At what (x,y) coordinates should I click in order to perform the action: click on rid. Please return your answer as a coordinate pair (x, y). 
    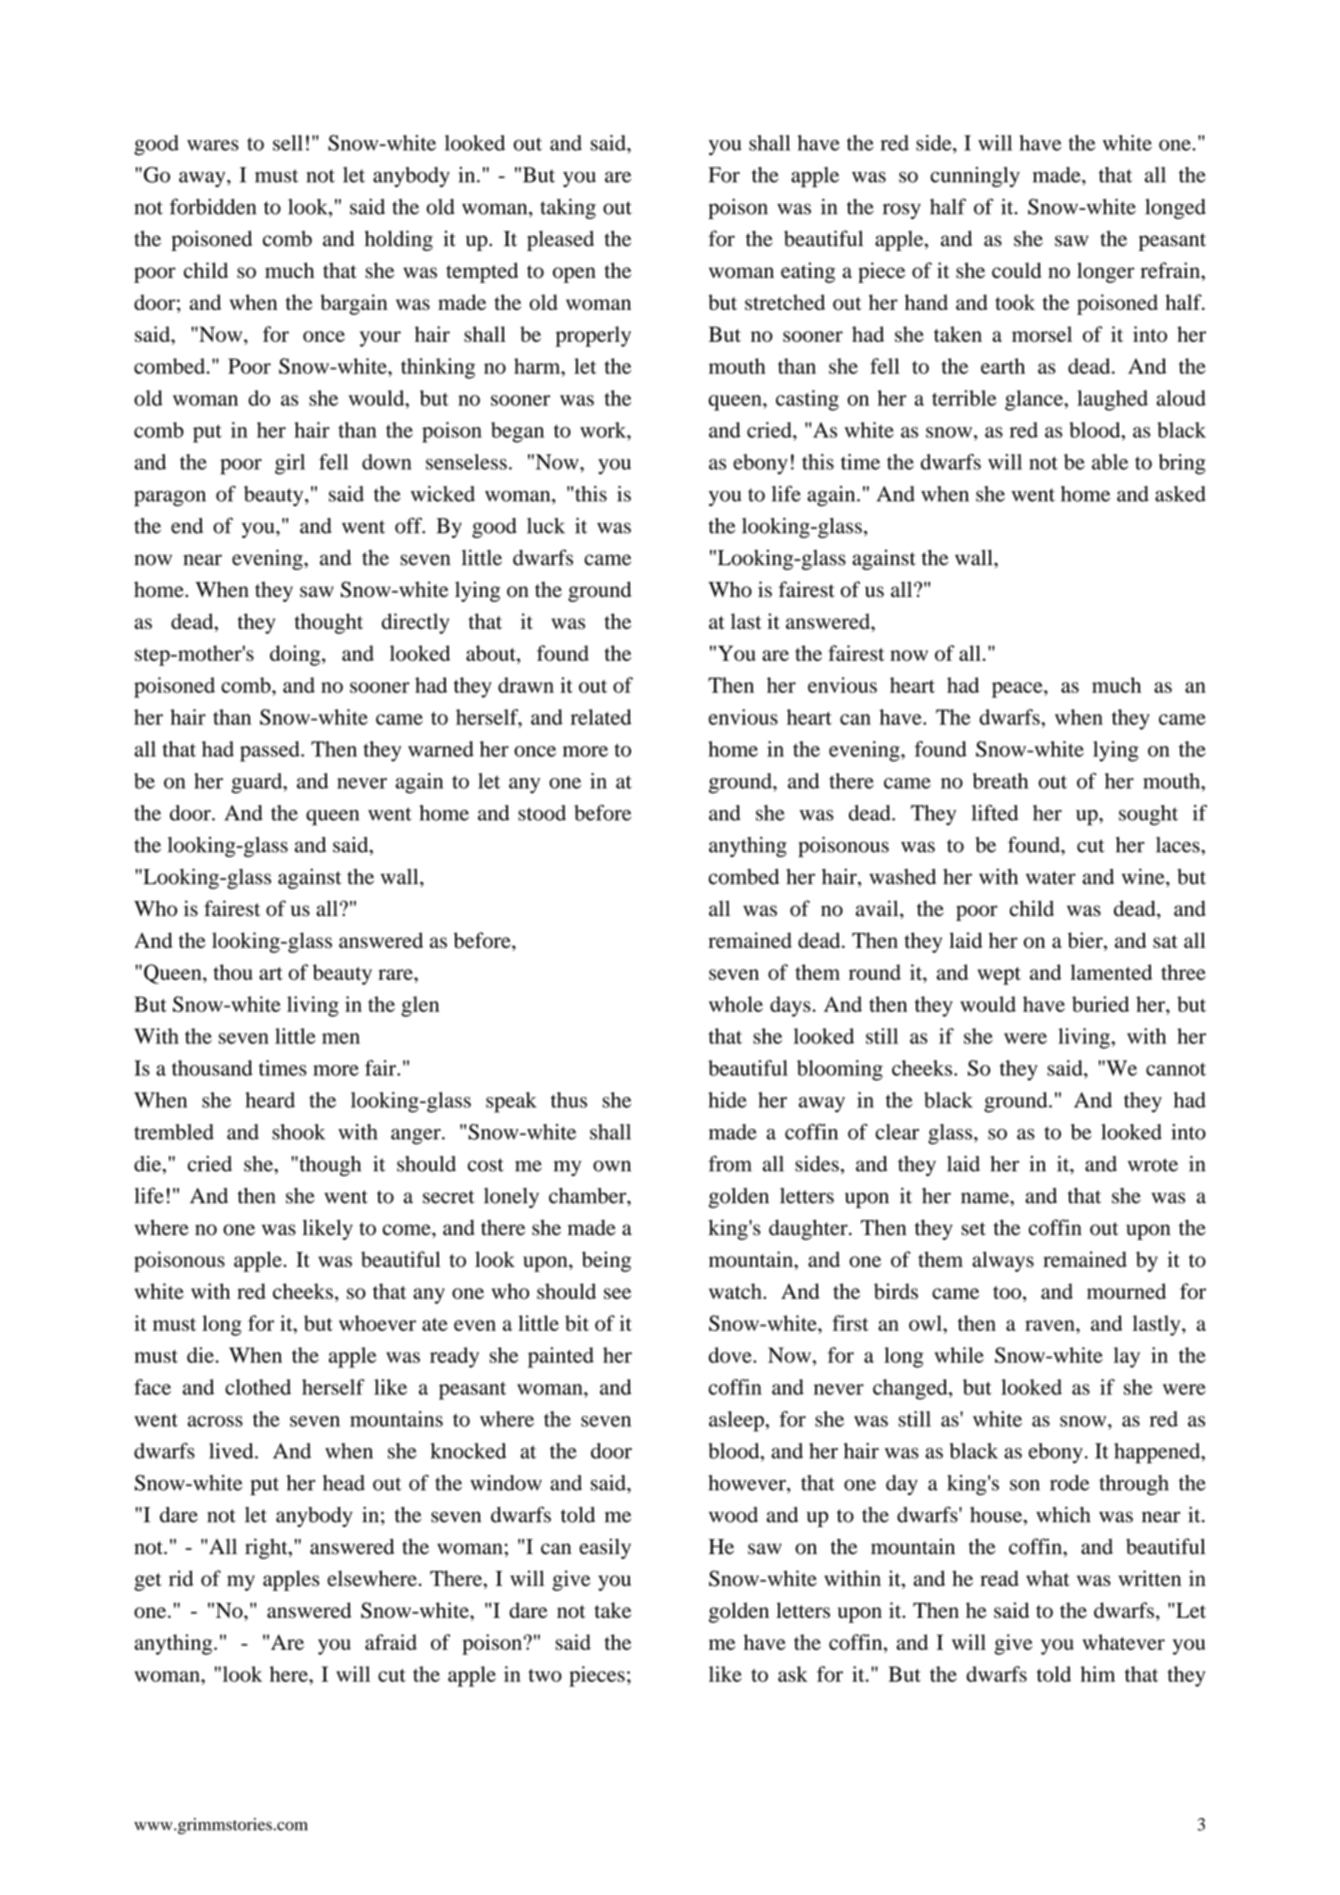
    Looking at the image, I should click on (181, 1578).
